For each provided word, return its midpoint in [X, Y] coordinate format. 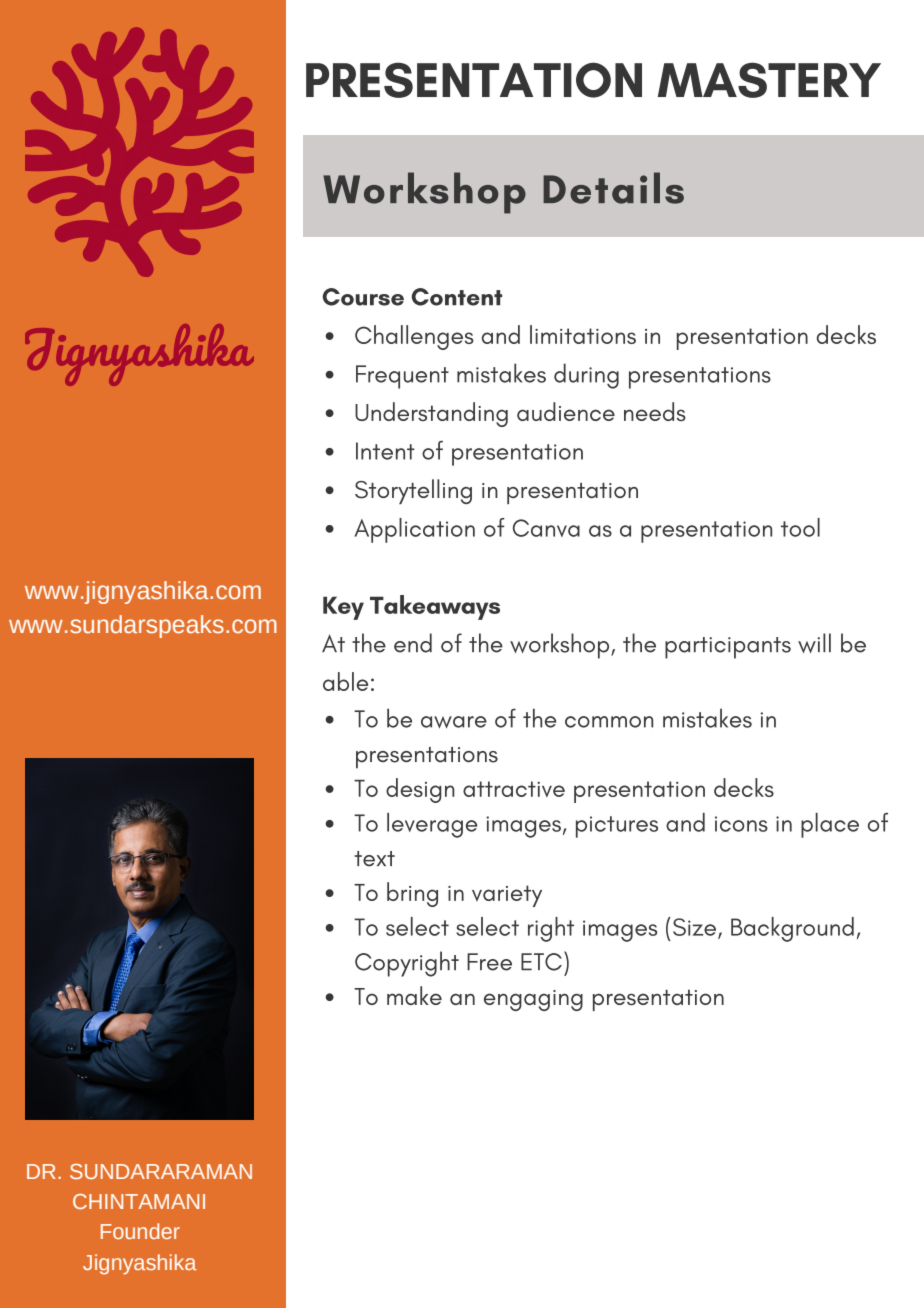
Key [343, 608]
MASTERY [769, 80]
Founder [140, 1231]
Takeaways [435, 607]
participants [728, 648]
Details [613, 188]
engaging [533, 1000]
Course [363, 297]
